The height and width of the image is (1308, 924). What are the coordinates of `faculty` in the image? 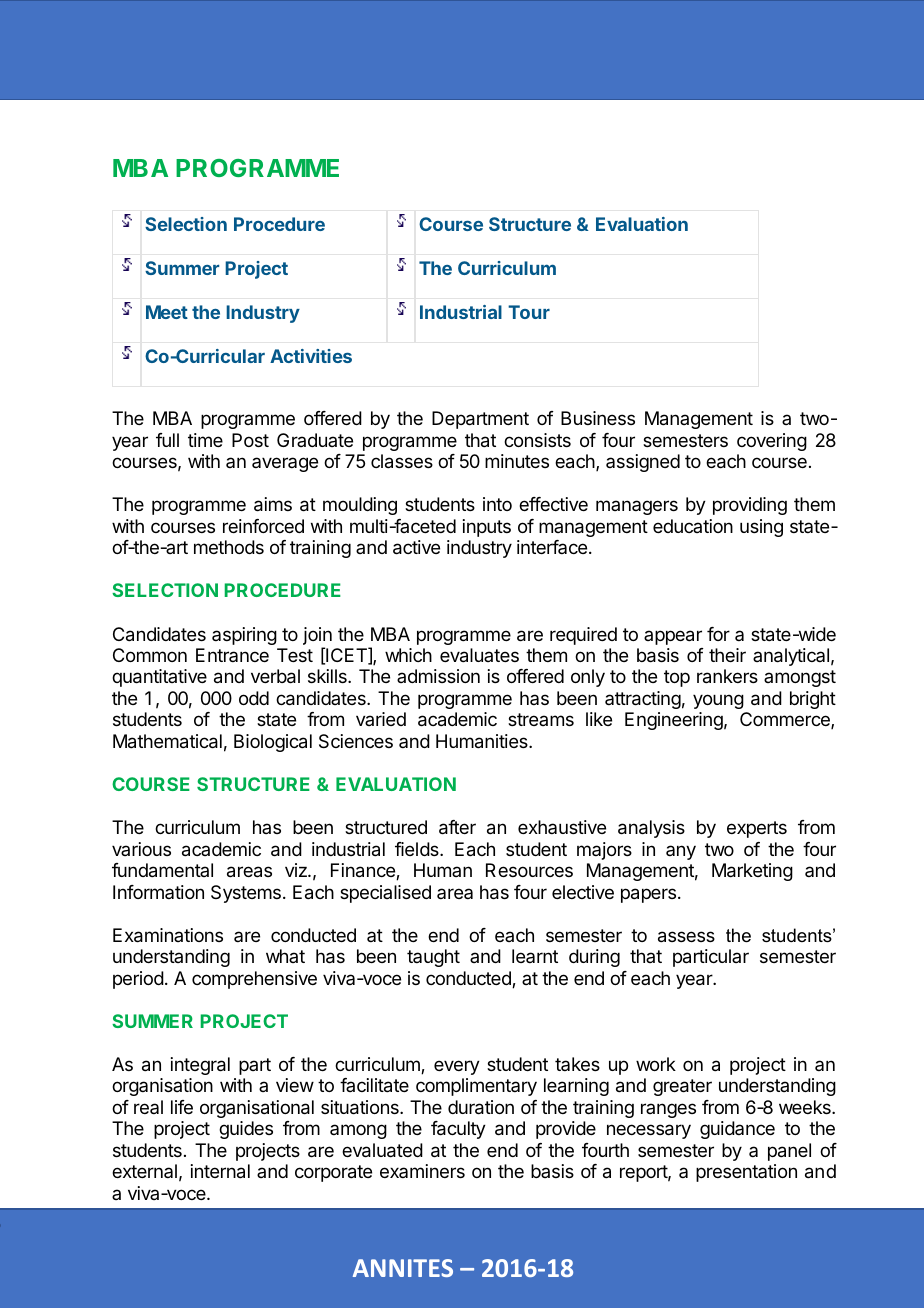 It's located at (458, 1130).
